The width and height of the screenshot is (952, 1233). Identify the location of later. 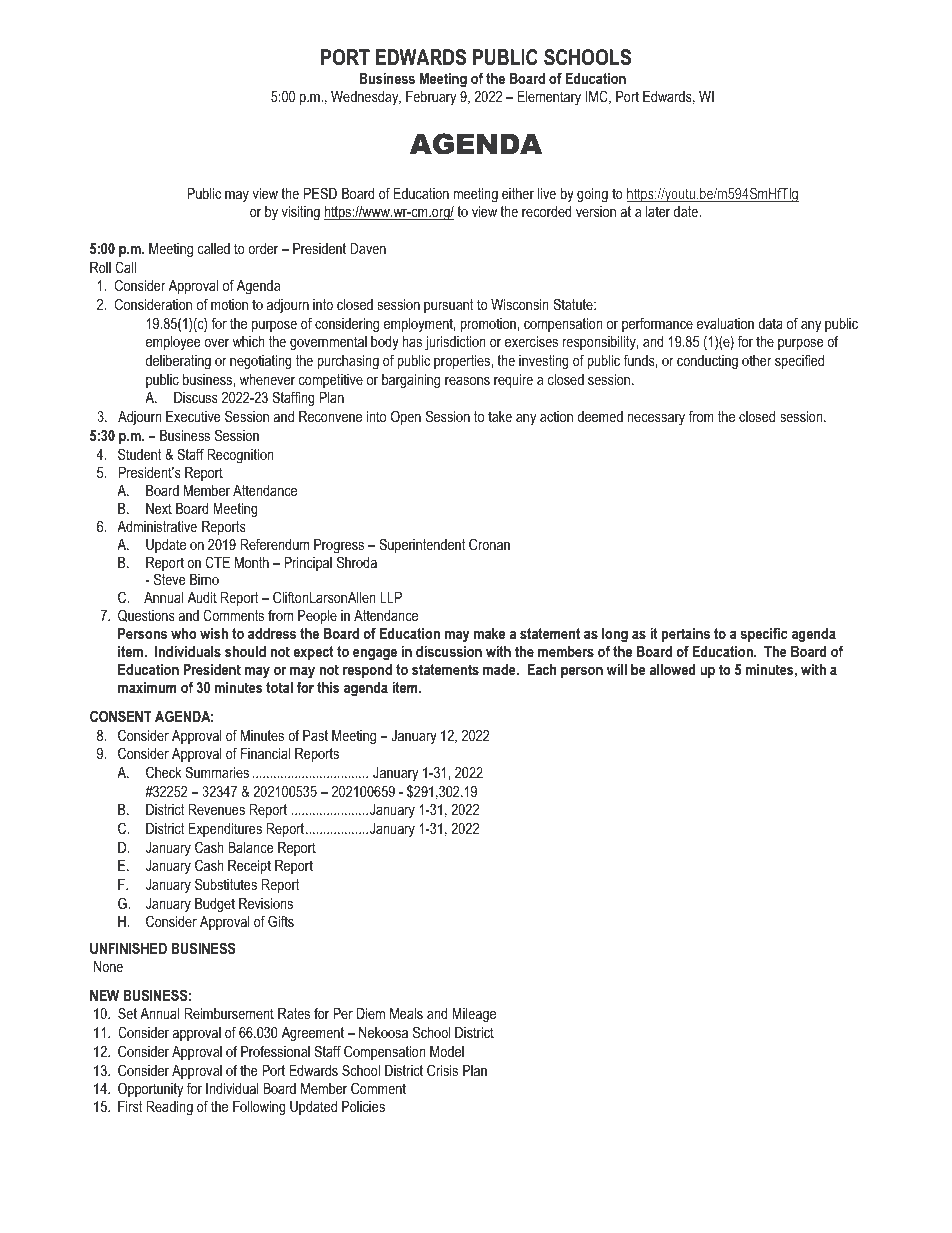
(658, 211).
